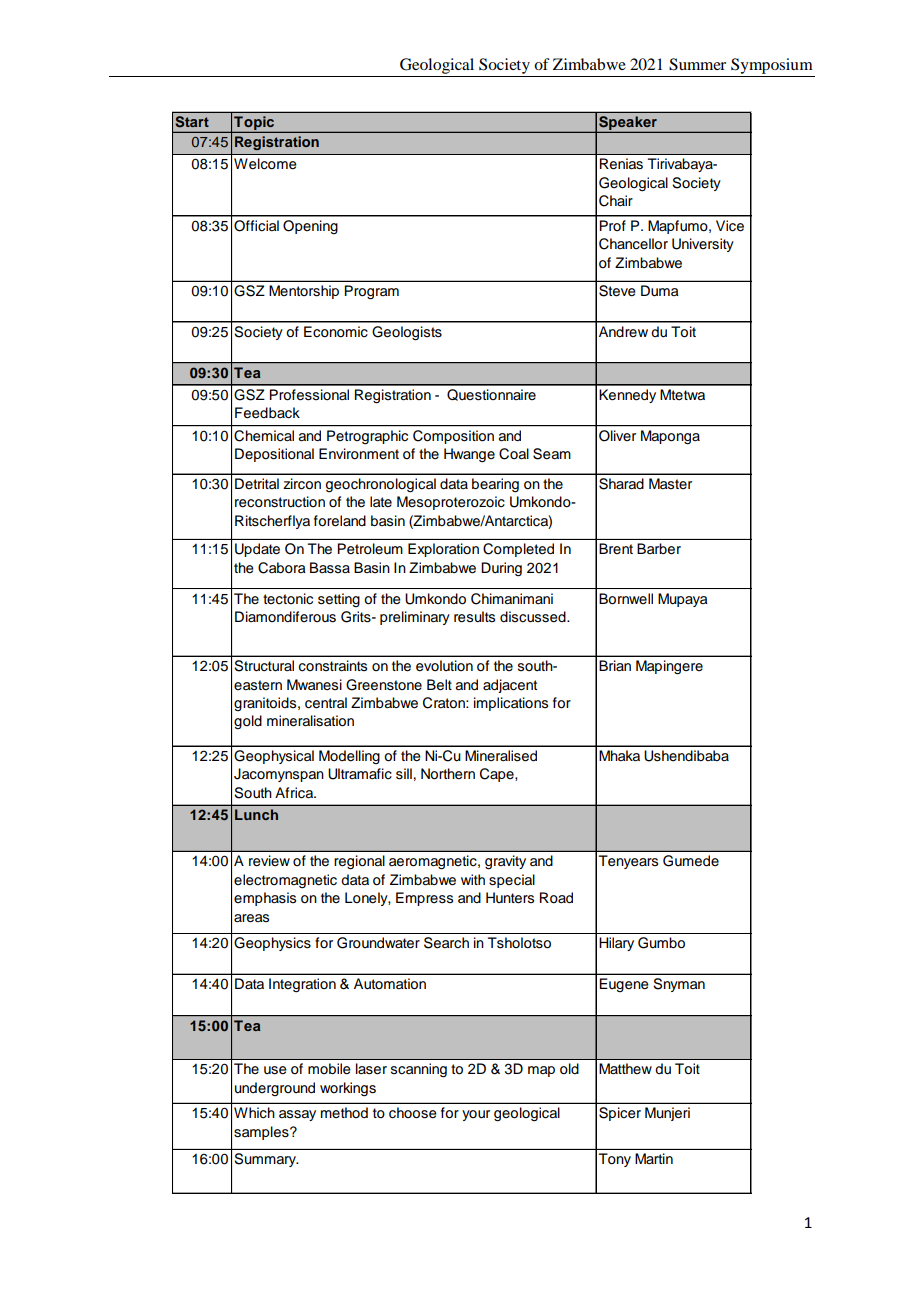 The height and width of the screenshot is (1308, 924). What do you see at coordinates (476, 1115) in the screenshot?
I see `your` at bounding box center [476, 1115].
